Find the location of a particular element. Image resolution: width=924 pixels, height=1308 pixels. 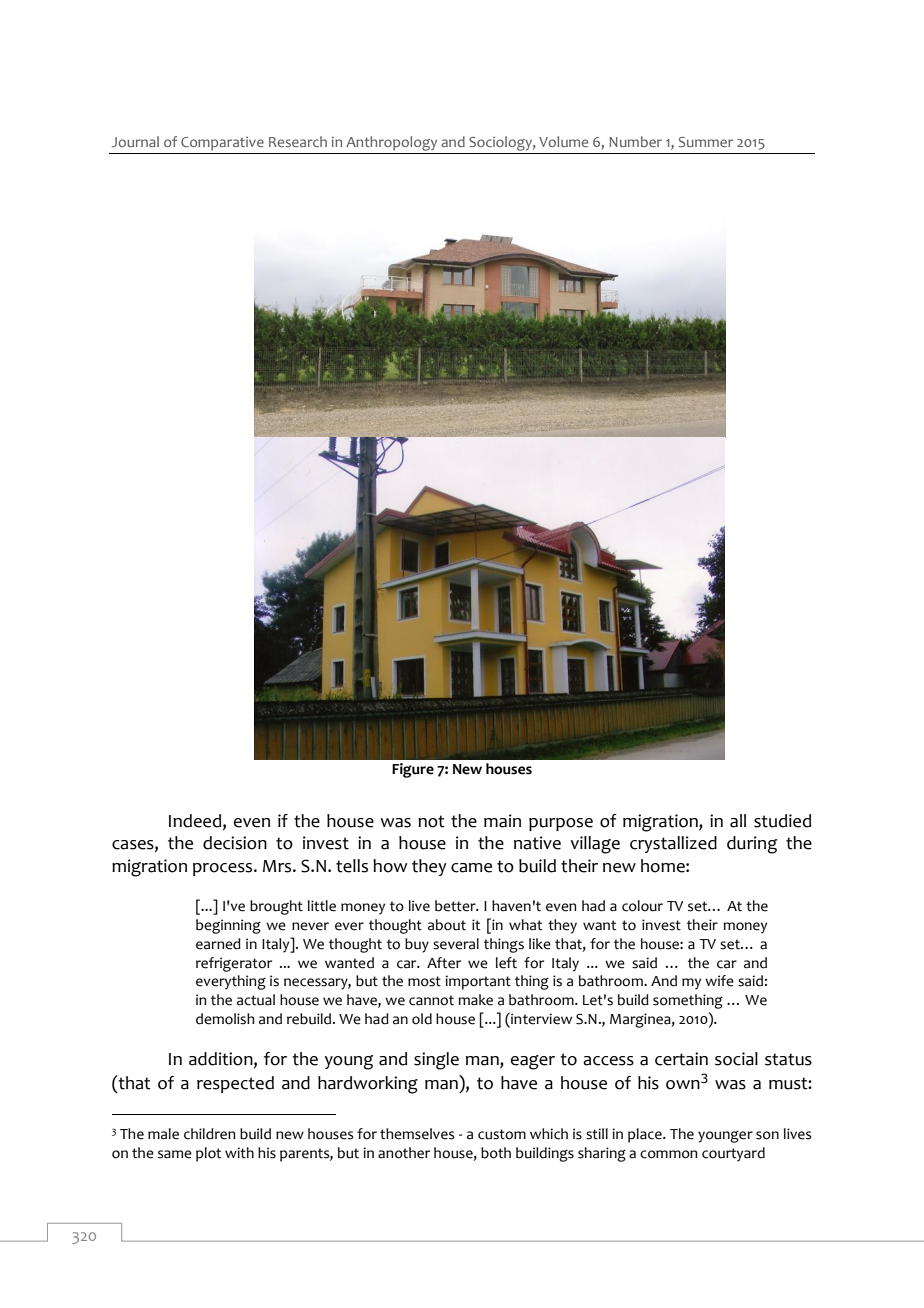

crystallized is located at coordinates (673, 844).
